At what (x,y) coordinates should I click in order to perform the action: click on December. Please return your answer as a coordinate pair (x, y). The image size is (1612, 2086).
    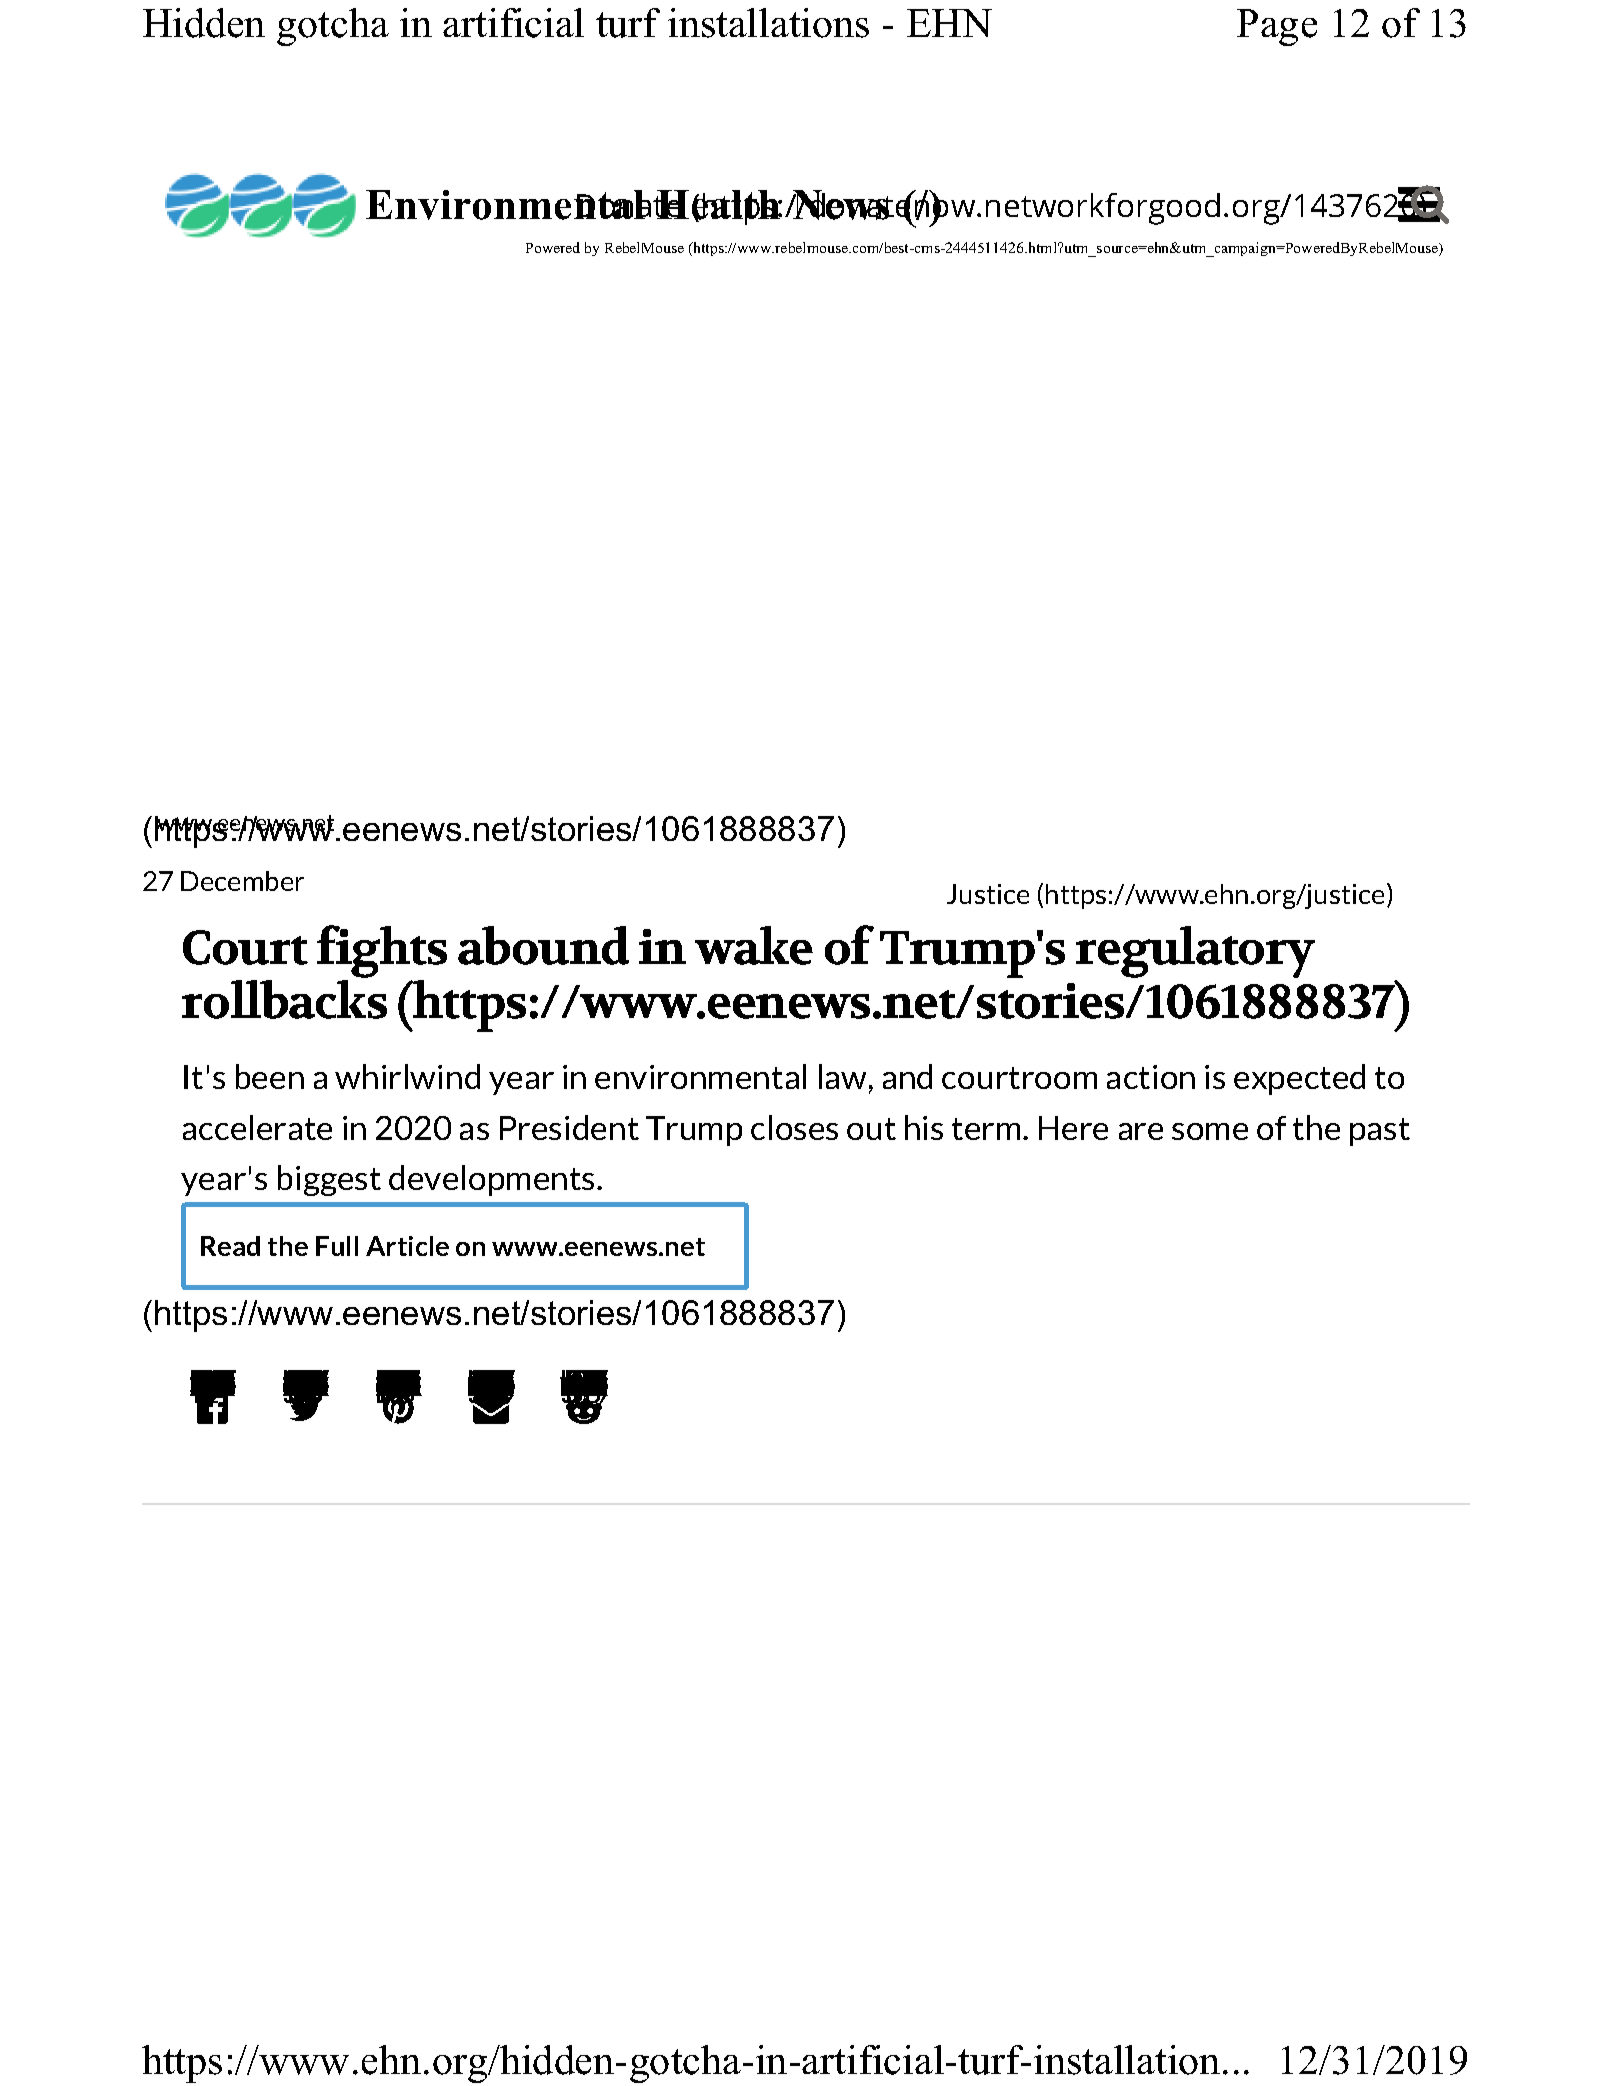
    Looking at the image, I should click on (242, 881).
